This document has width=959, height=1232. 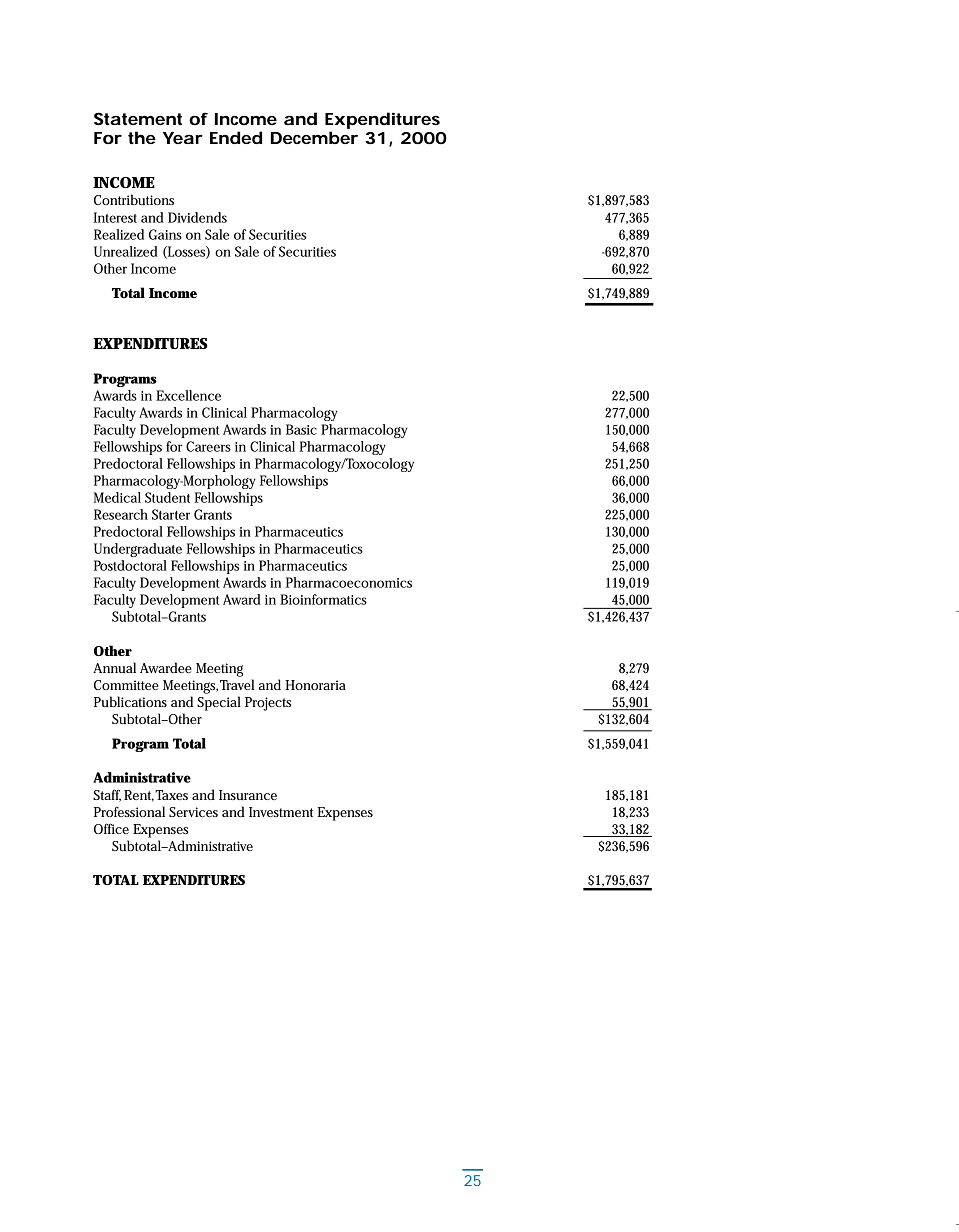 What do you see at coordinates (314, 137) in the document?
I see `December` at bounding box center [314, 137].
